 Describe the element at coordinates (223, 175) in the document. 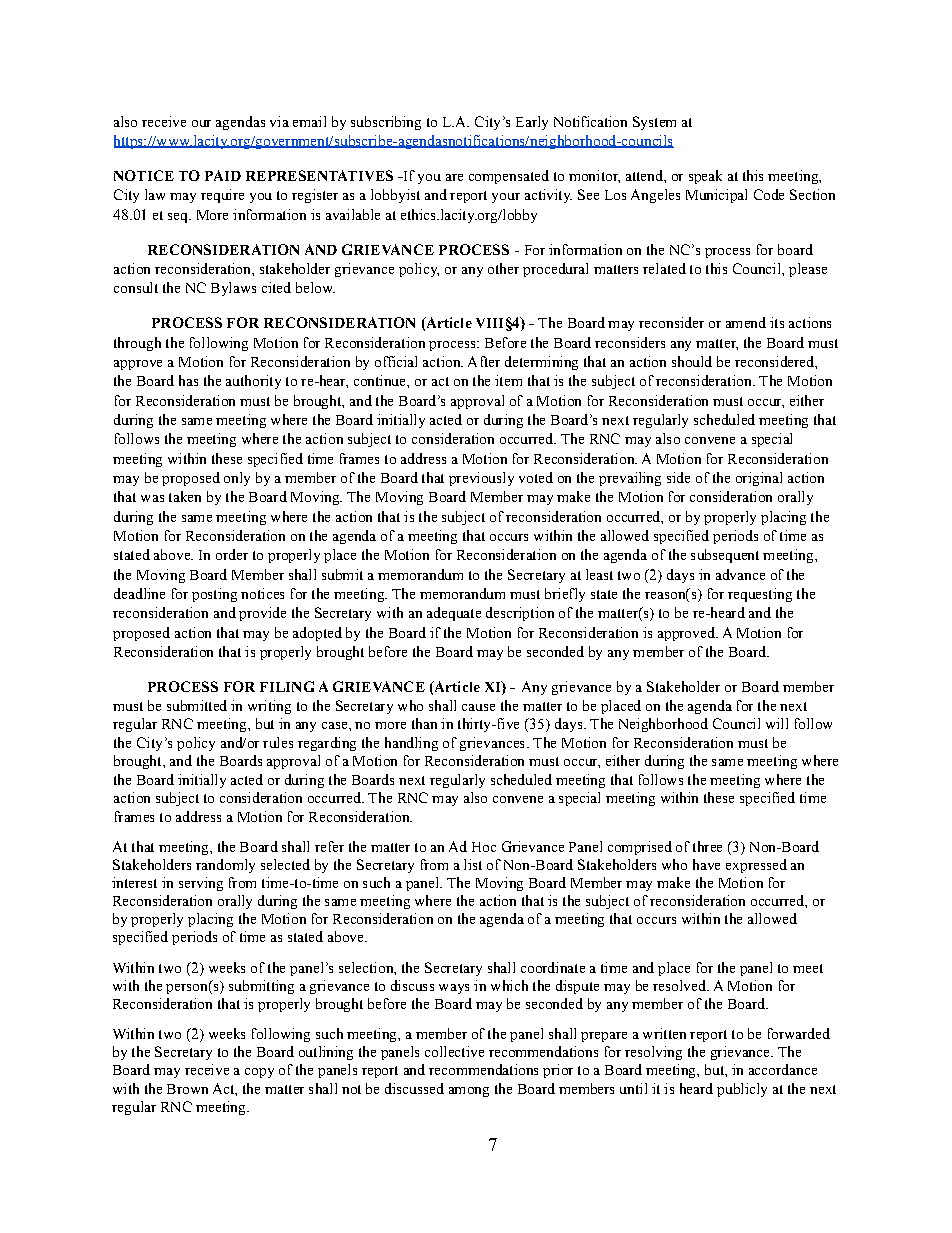

I see `PAID` at that location.
